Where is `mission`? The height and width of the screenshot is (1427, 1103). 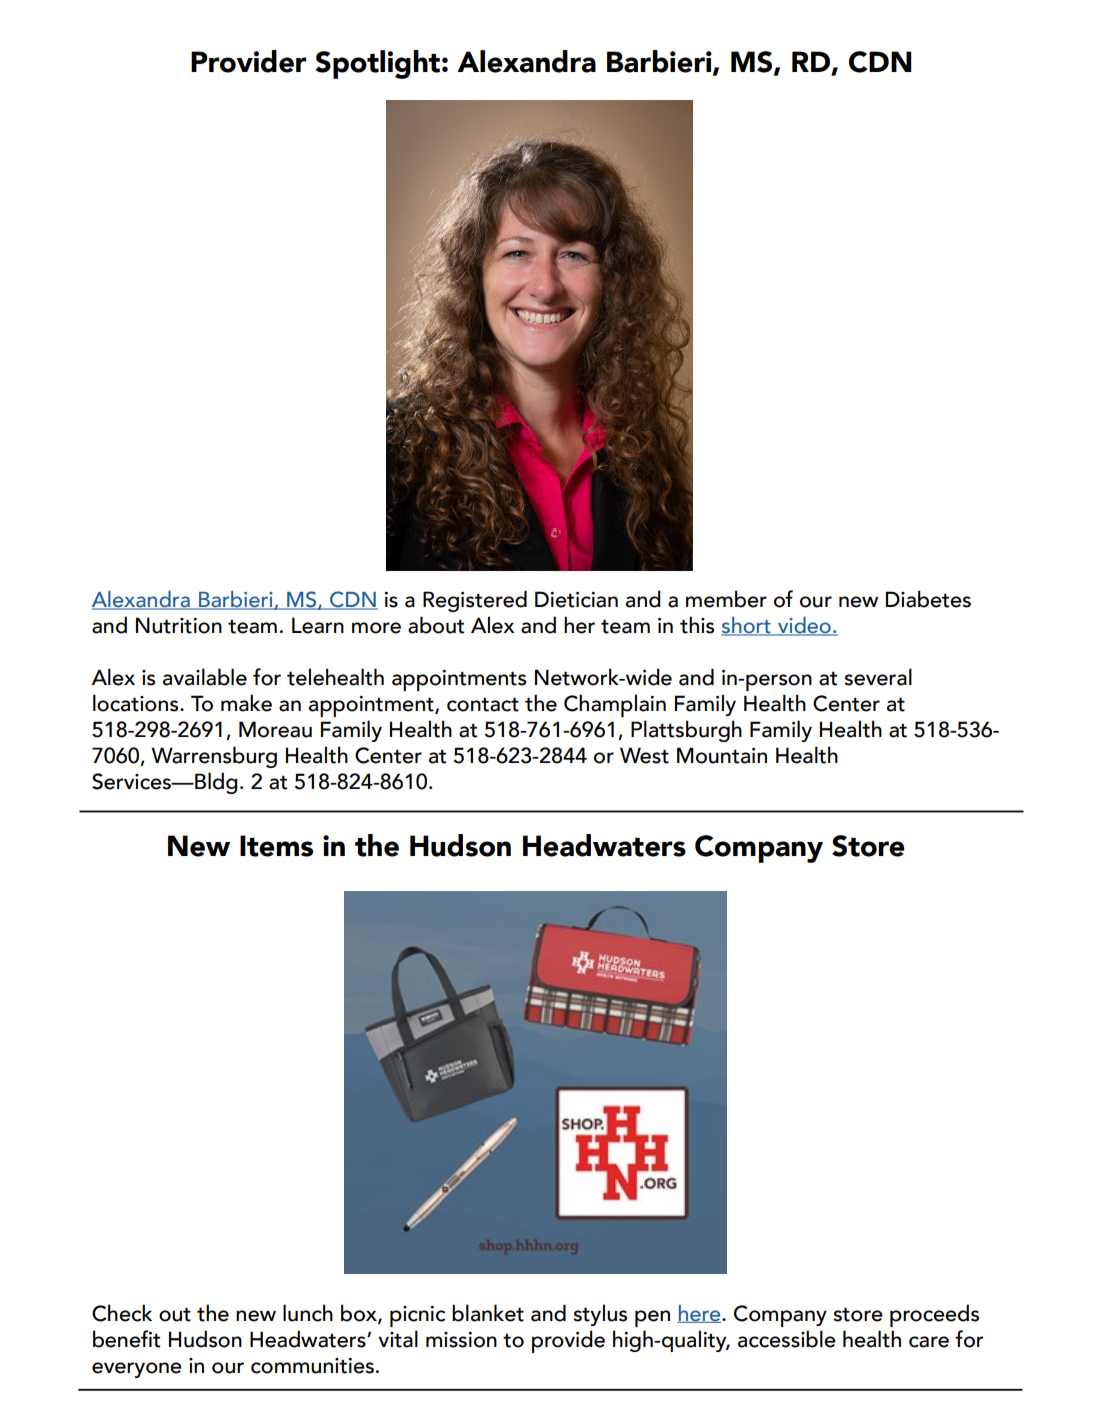
mission is located at coordinates (461, 1340).
